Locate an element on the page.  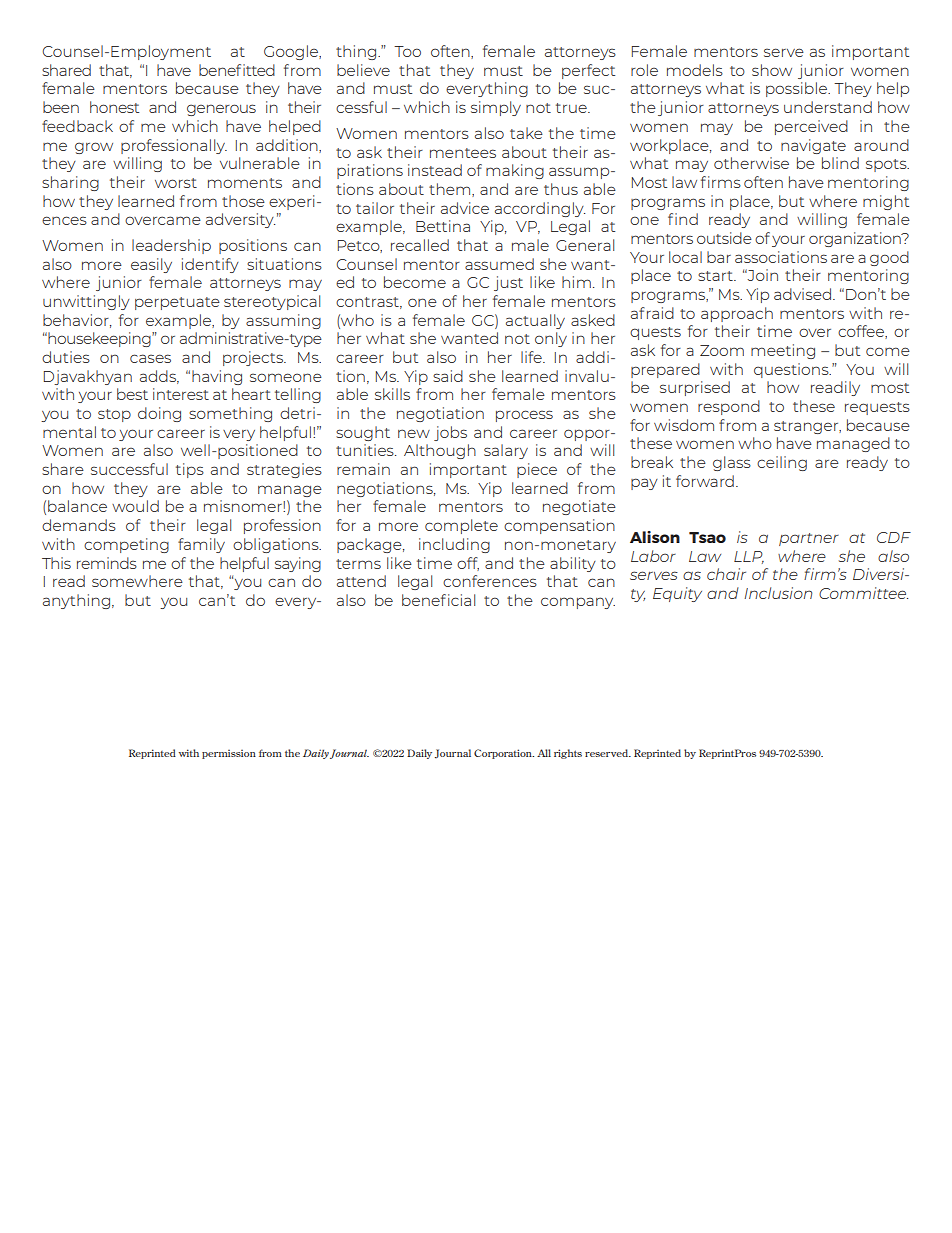
doing is located at coordinates (159, 414).
